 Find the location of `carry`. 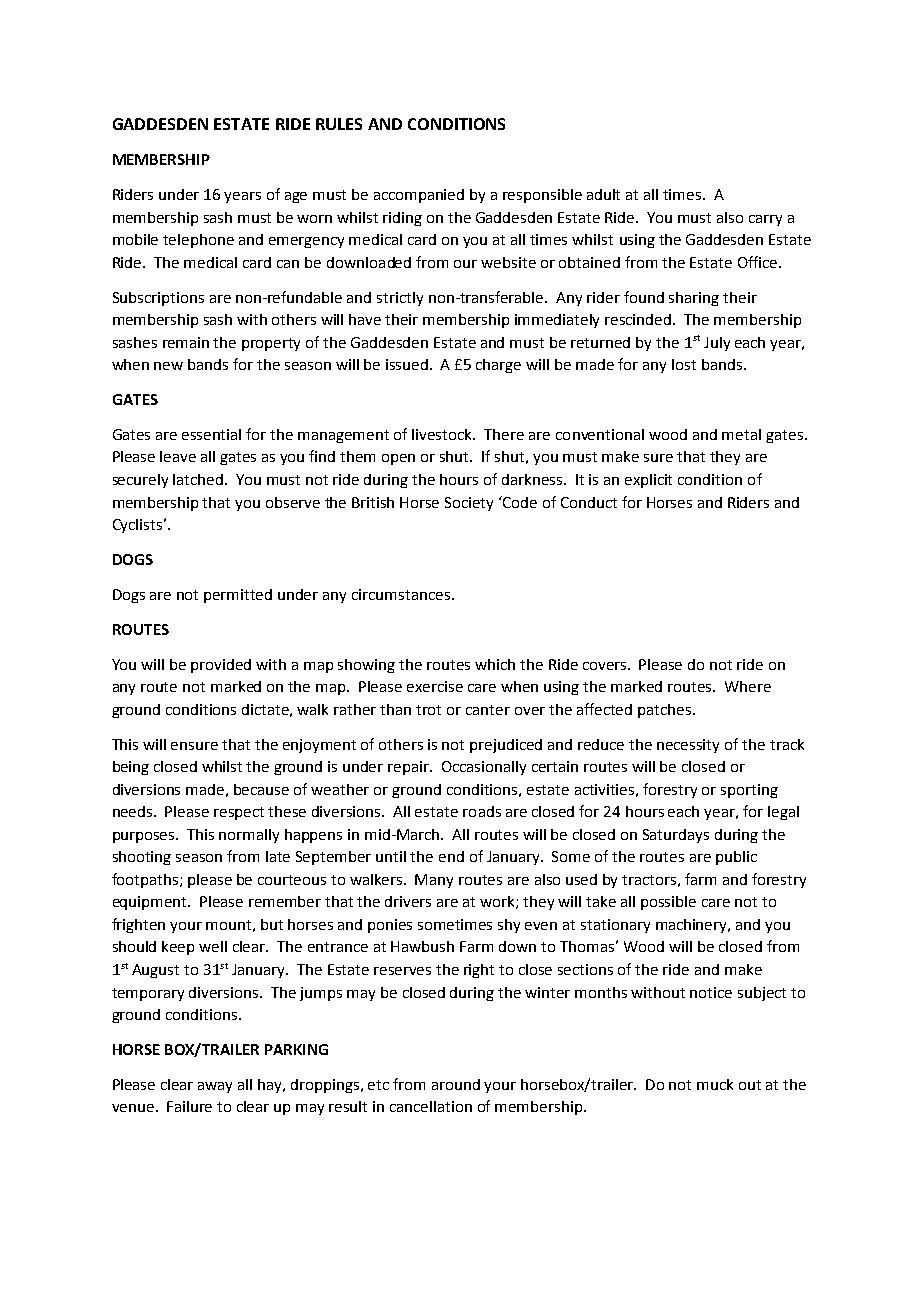

carry is located at coordinates (765, 220).
